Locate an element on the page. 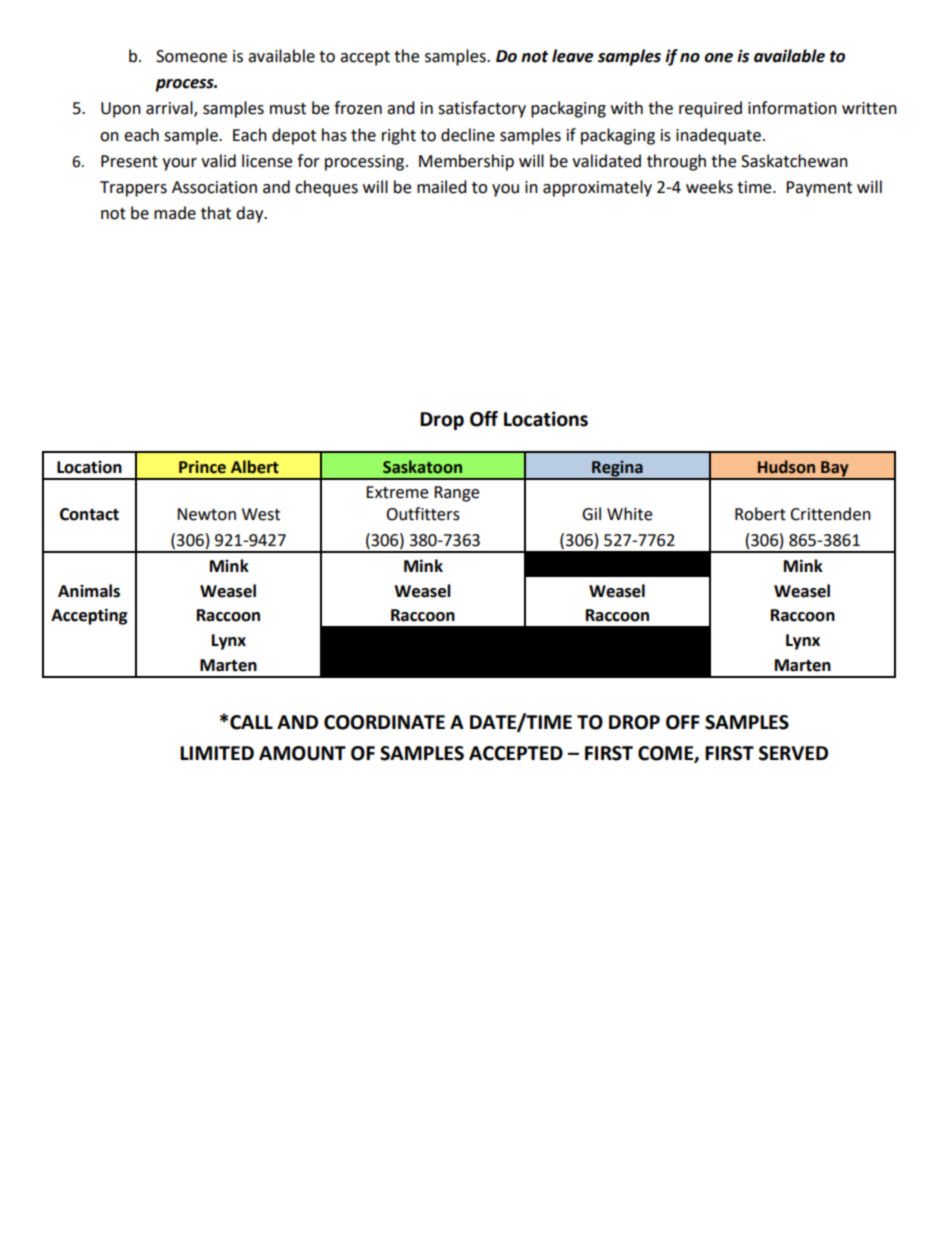 The image size is (952, 1233). Robert is located at coordinates (760, 514).
